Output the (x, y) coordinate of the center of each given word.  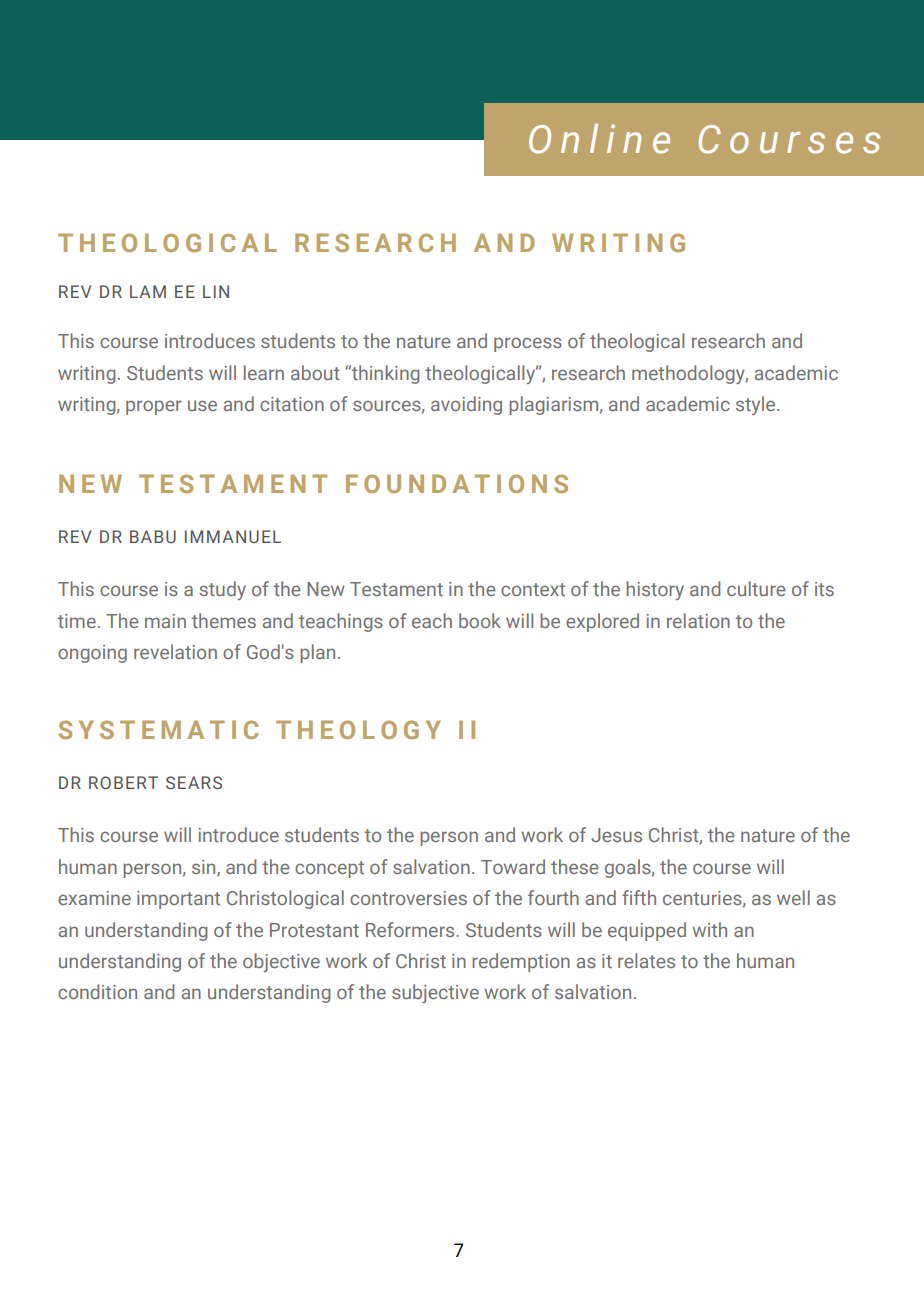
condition (97, 991)
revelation (175, 651)
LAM (148, 291)
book (480, 620)
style (757, 405)
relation (698, 620)
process (528, 344)
